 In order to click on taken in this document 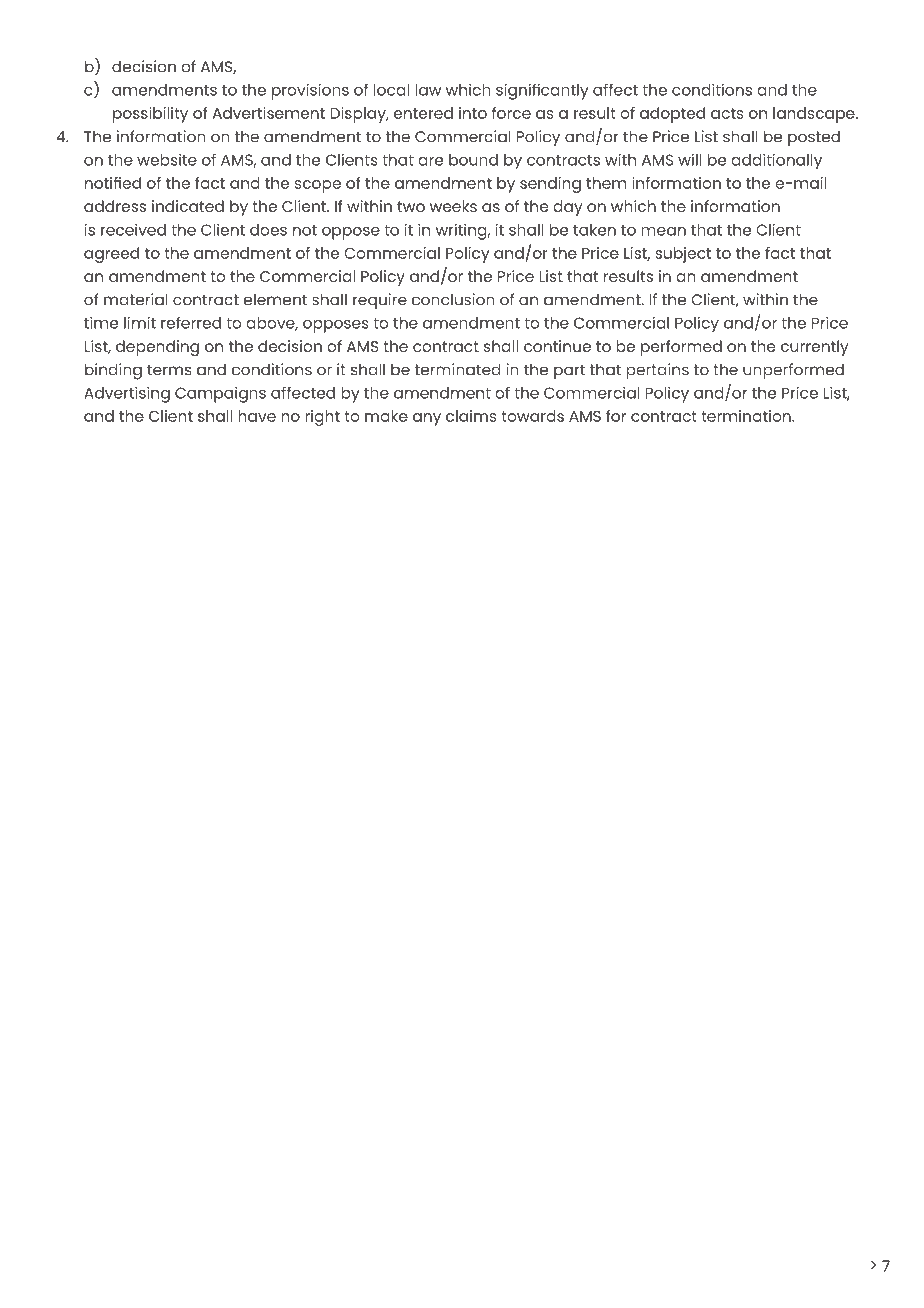, I will do `click(594, 230)`.
